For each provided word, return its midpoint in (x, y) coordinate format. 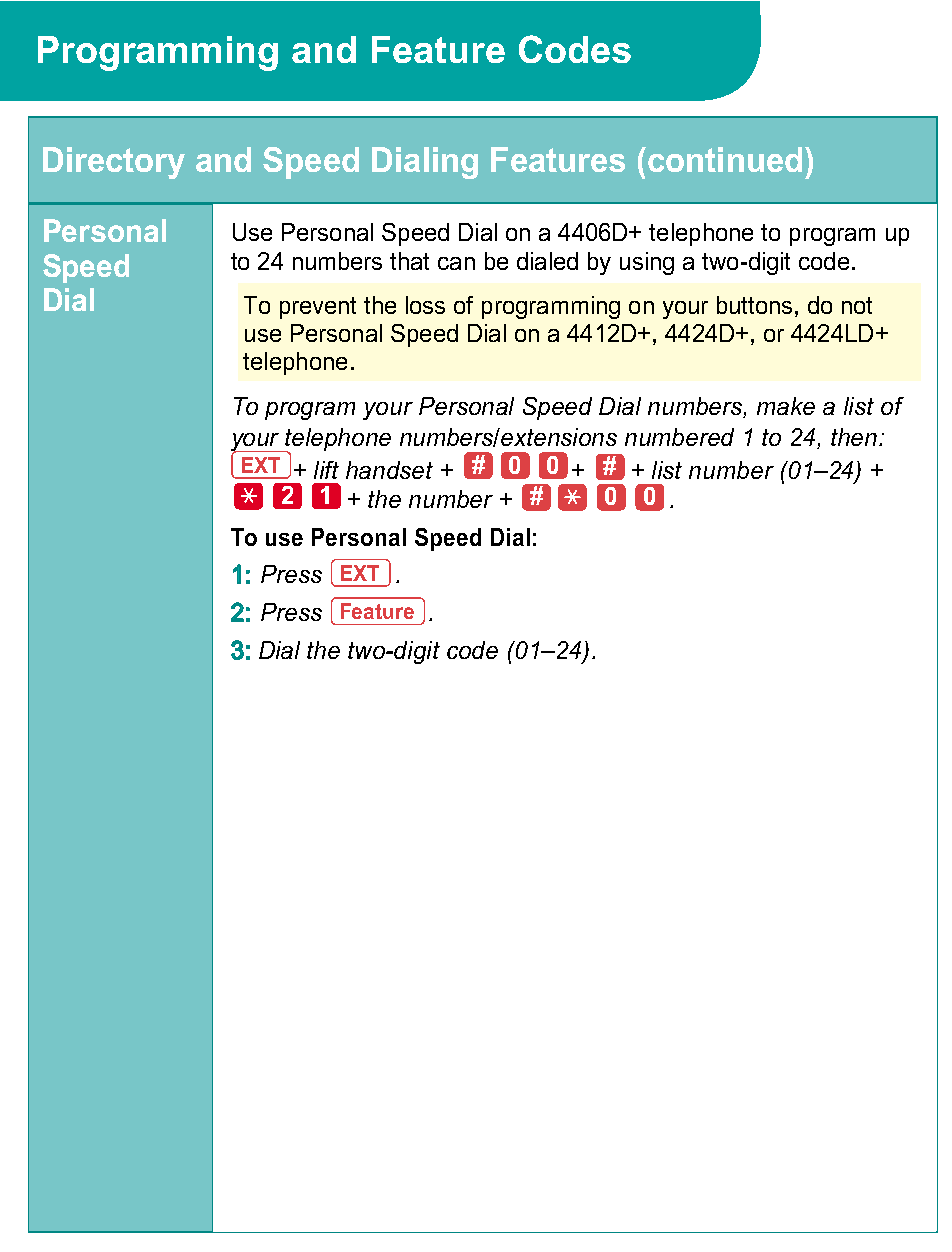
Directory (114, 163)
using (647, 263)
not (857, 305)
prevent (318, 308)
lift (326, 470)
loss (425, 305)
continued (725, 159)
